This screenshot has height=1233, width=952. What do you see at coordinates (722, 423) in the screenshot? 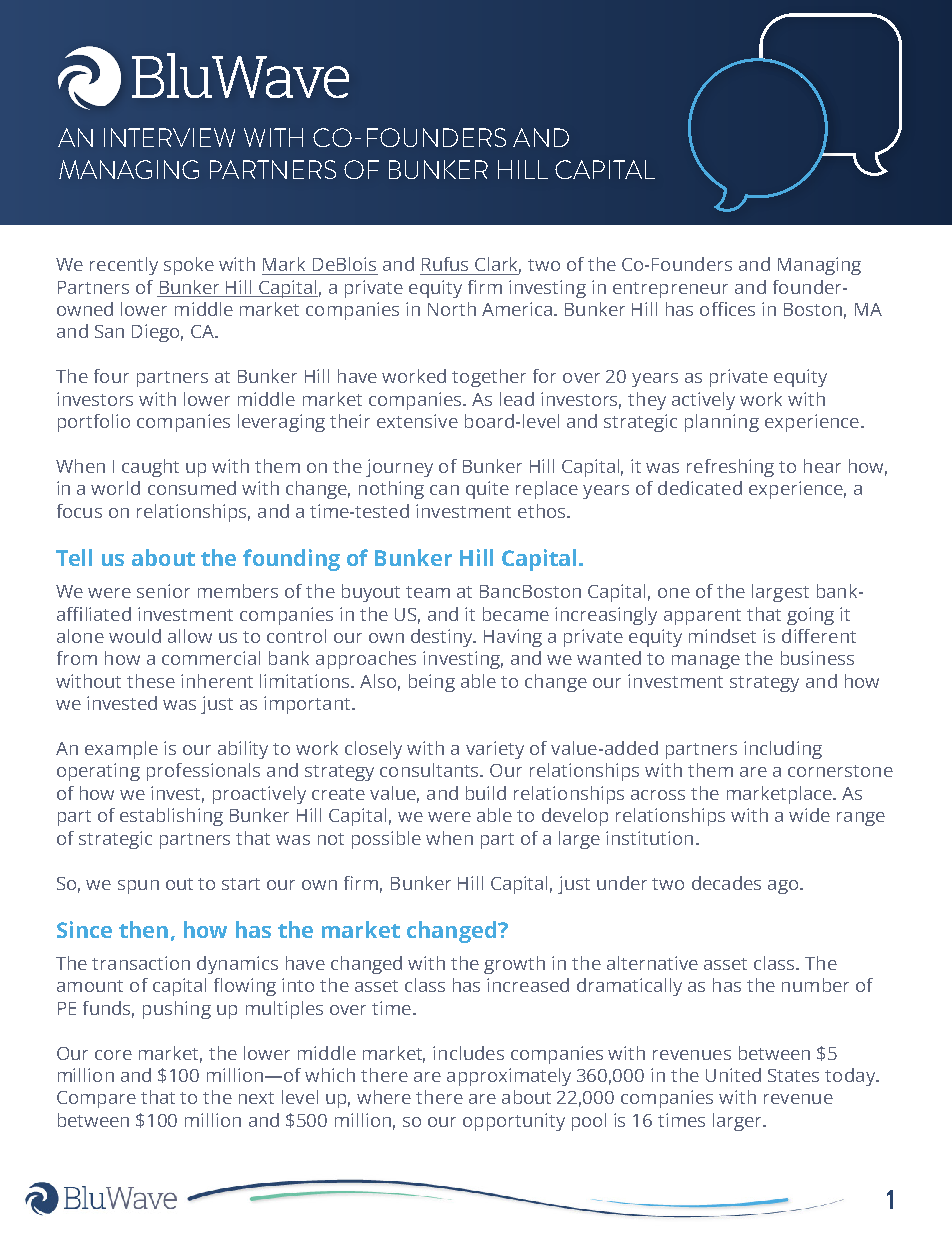
I see `planning` at bounding box center [722, 423].
